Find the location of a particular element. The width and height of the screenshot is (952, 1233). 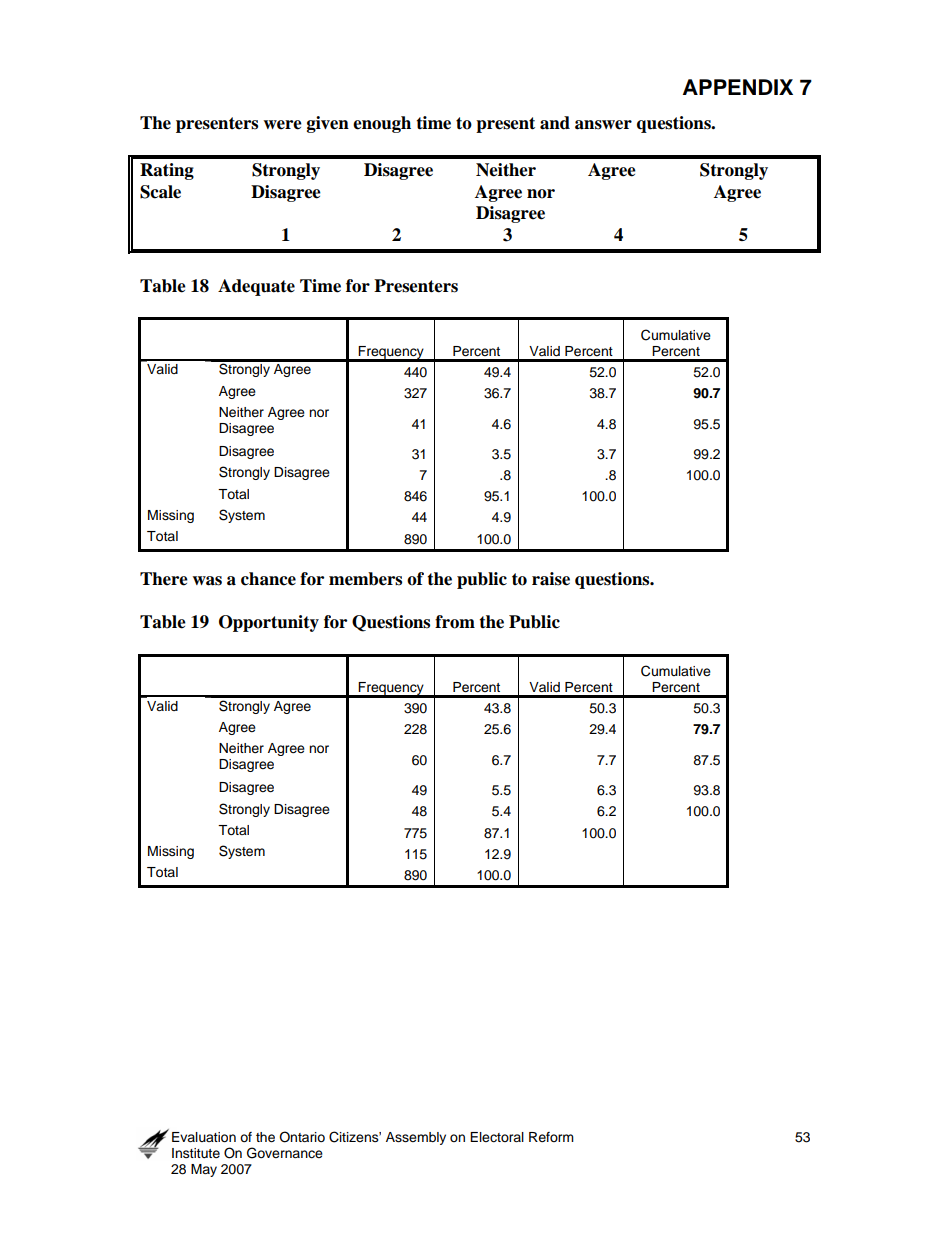

Evaluation is located at coordinates (204, 1137).
